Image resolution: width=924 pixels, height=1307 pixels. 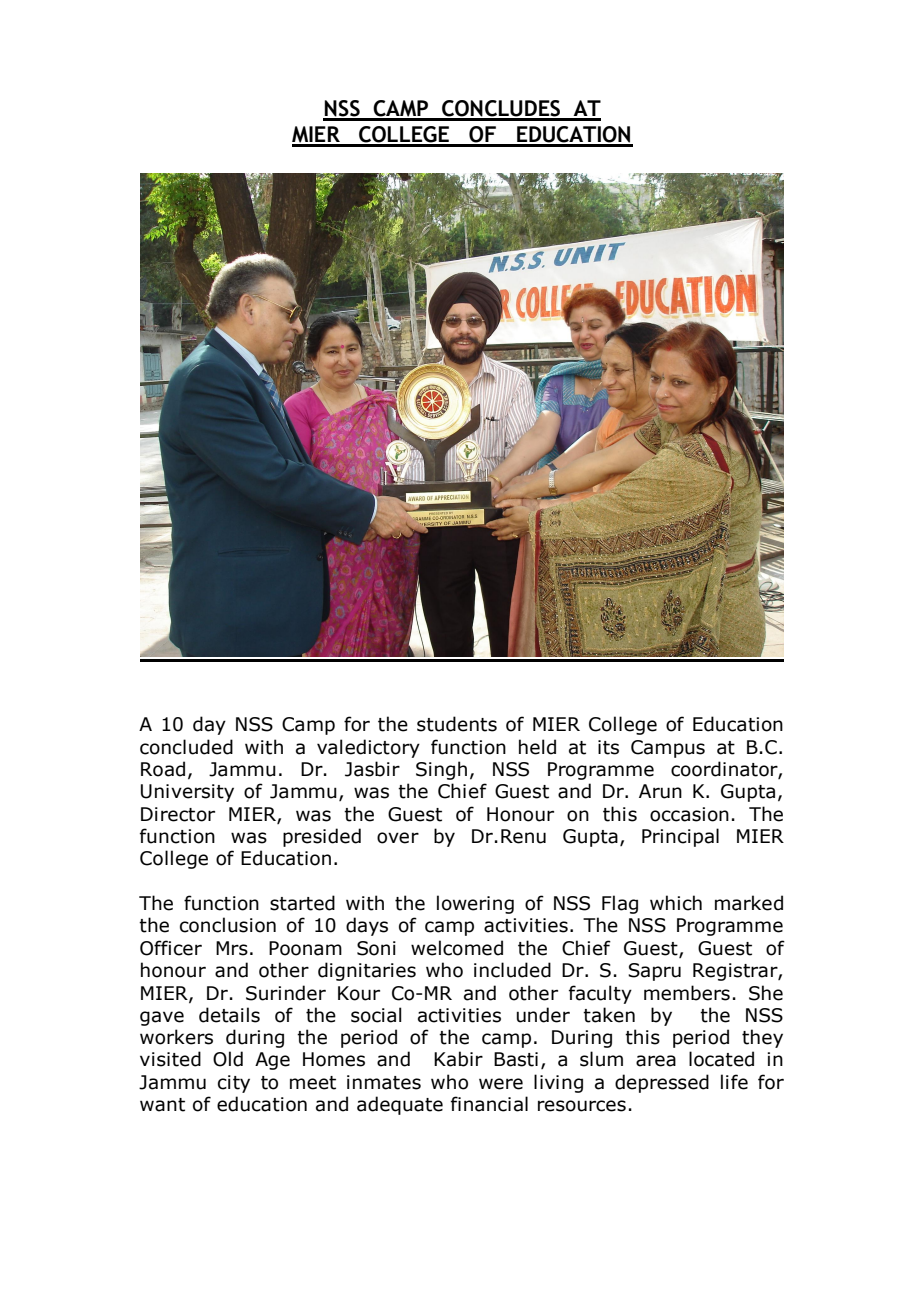 I want to click on students, so click(x=457, y=724).
